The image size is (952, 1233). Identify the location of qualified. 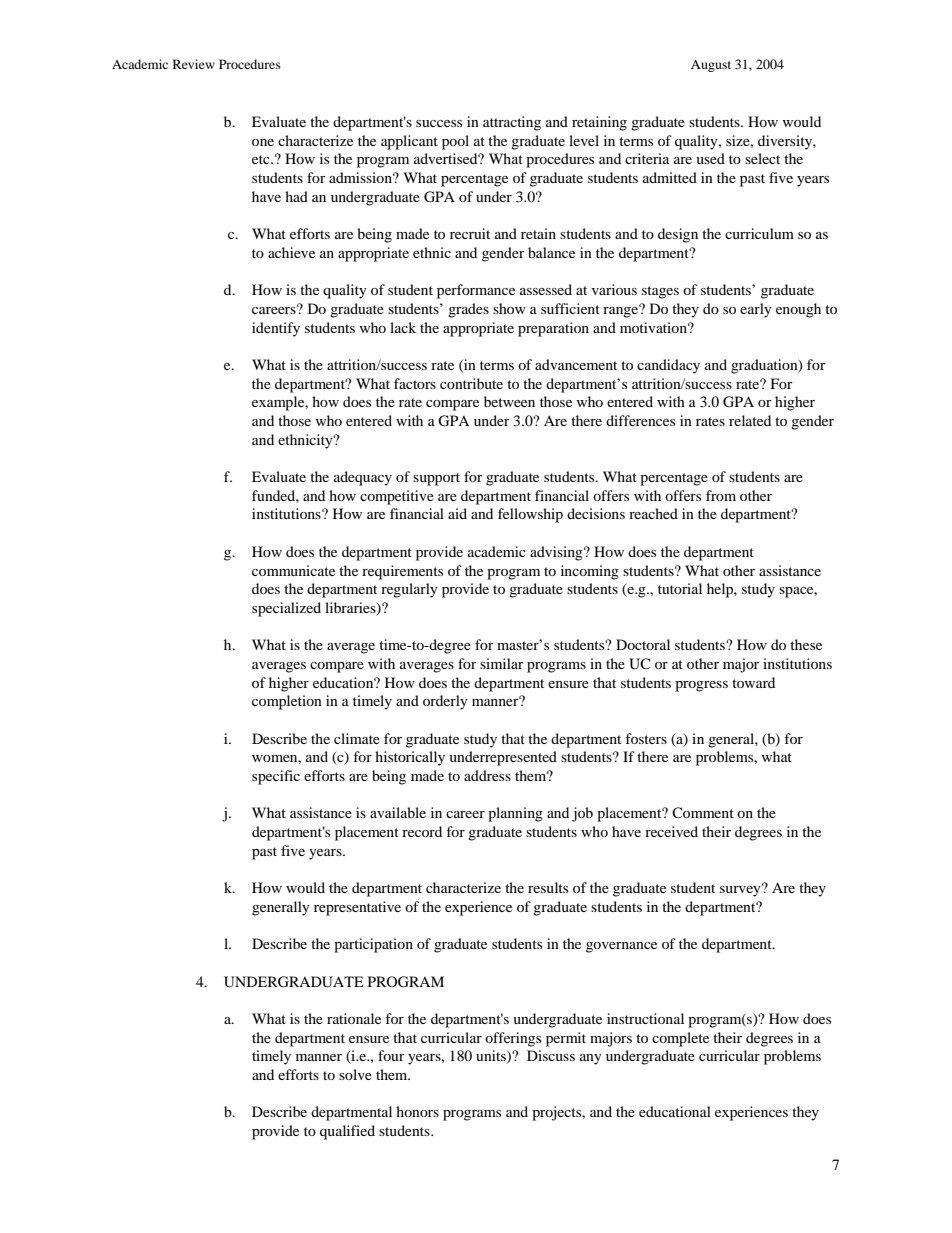
(347, 1132).
